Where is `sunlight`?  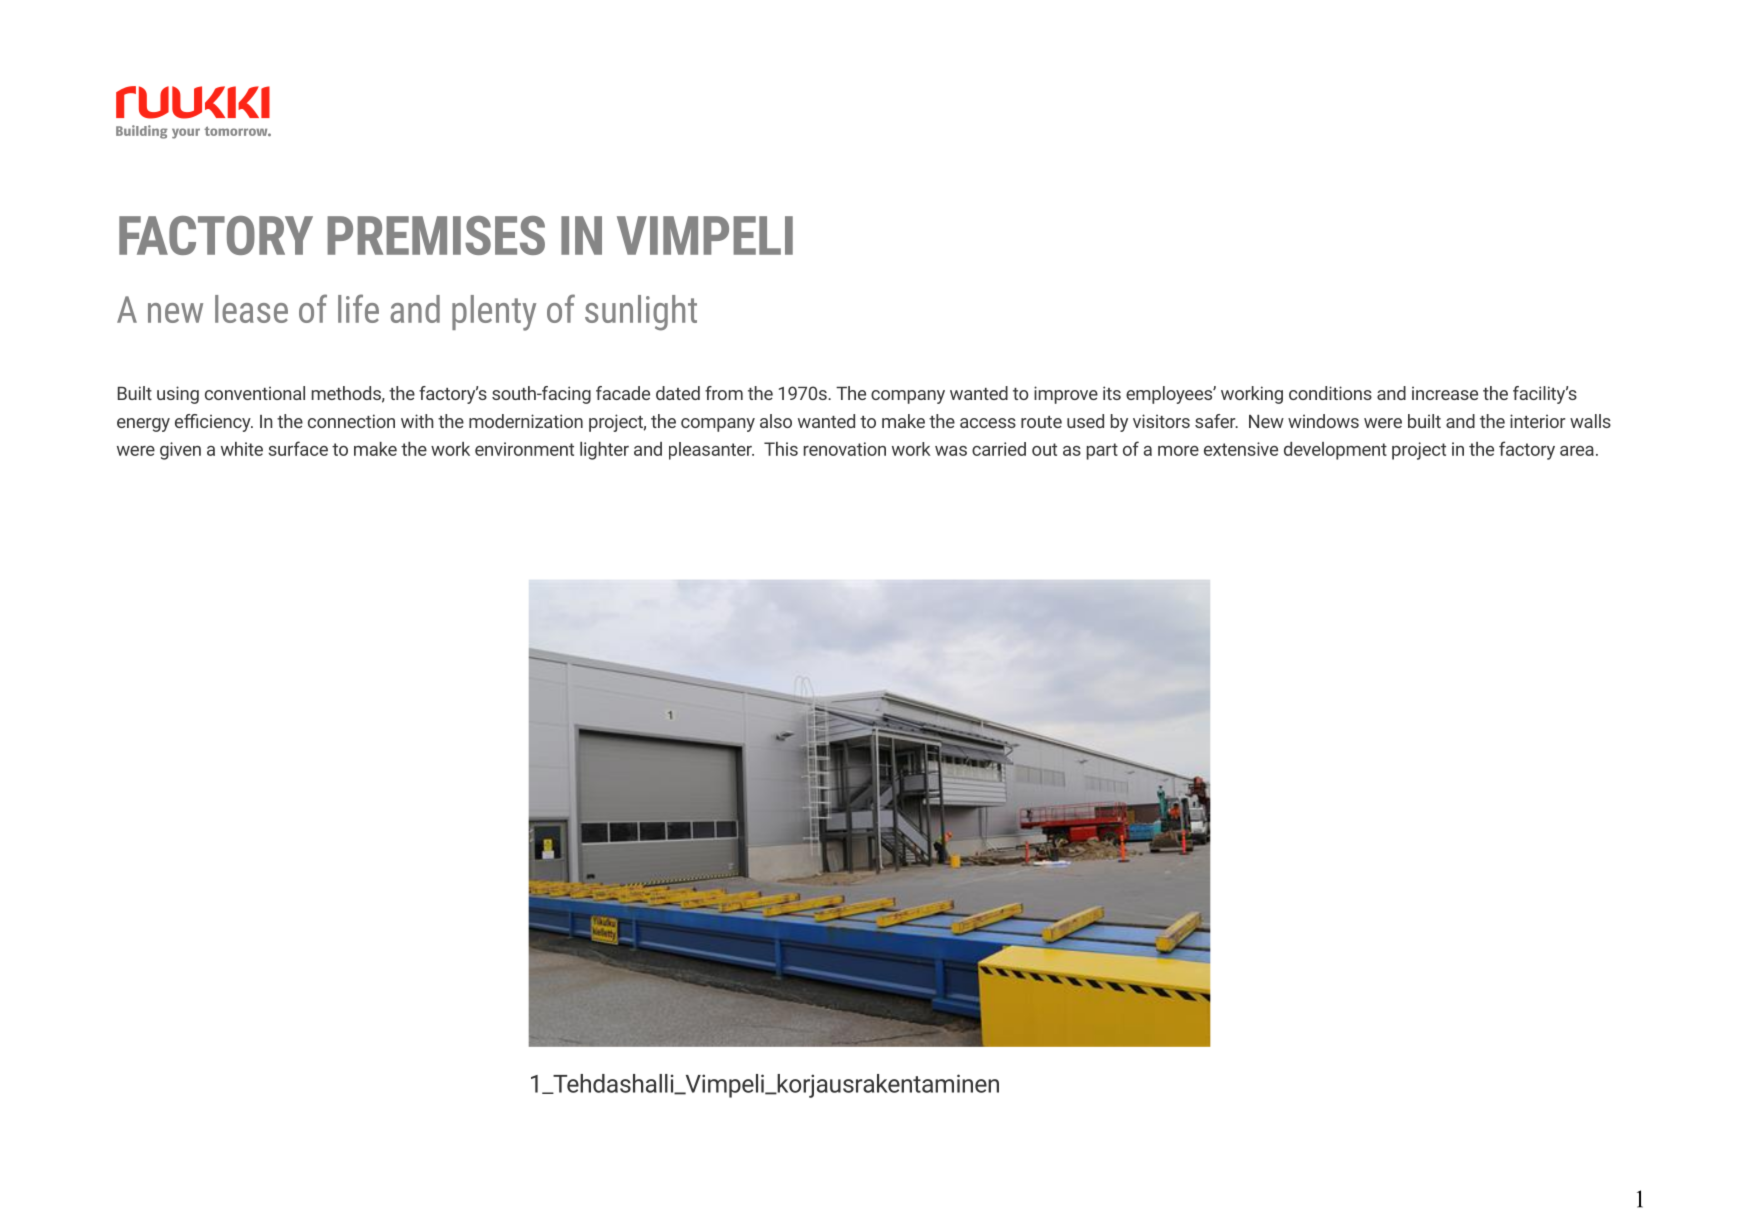
sunlight is located at coordinates (641, 313).
